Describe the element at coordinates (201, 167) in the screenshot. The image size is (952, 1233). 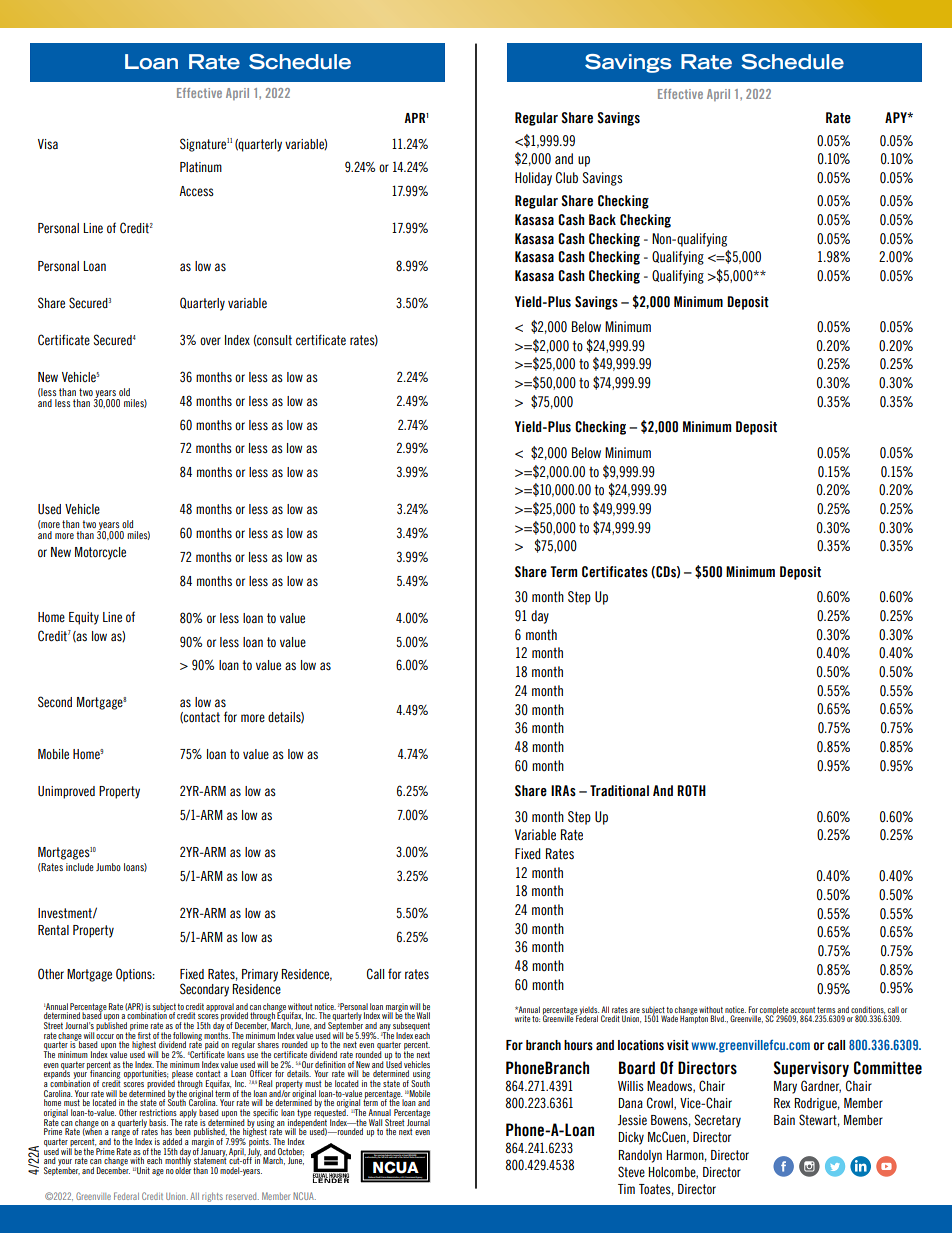
I see `Platinum` at that location.
